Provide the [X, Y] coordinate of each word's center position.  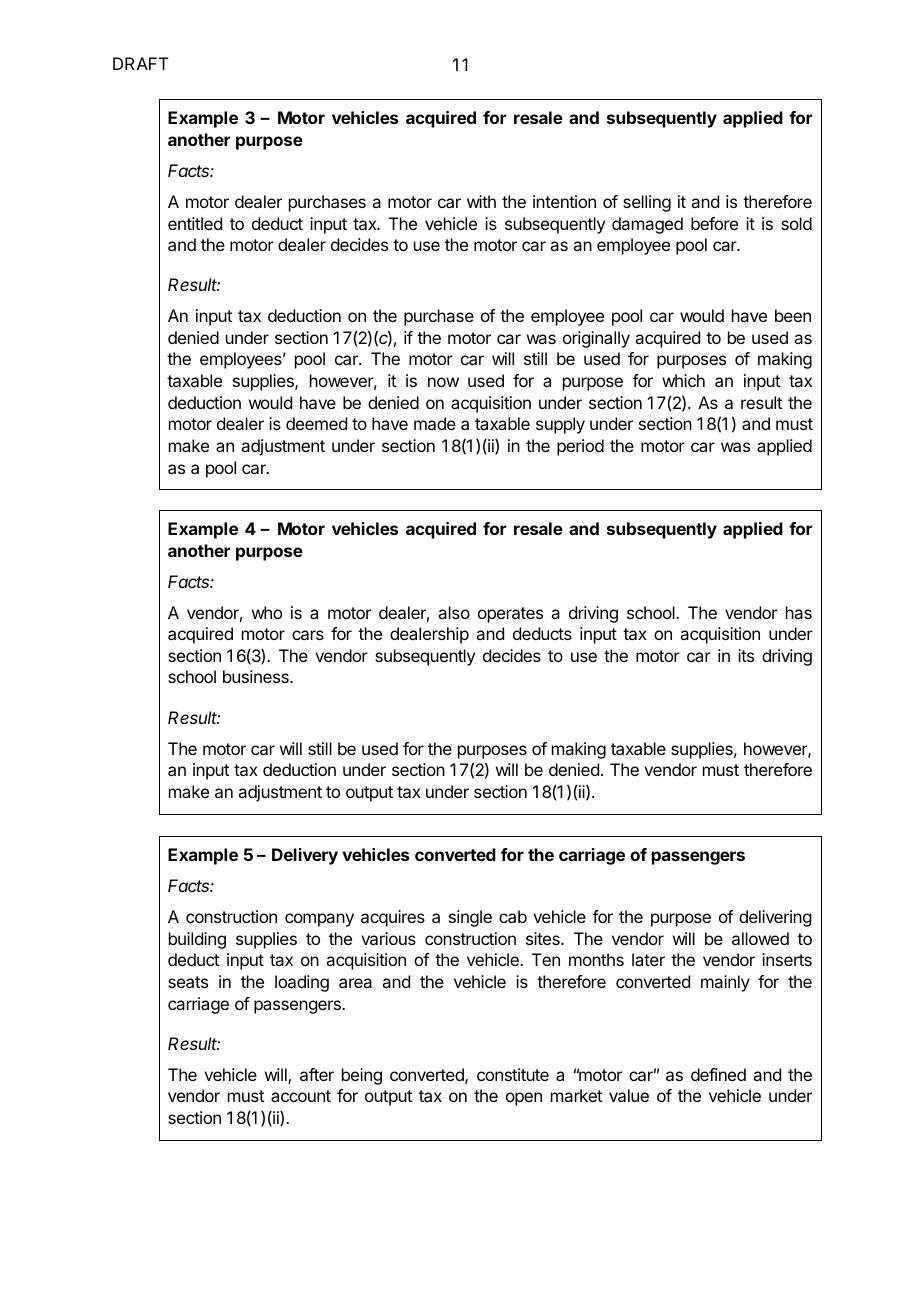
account [301, 1096]
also [454, 612]
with [481, 201]
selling [647, 203]
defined [718, 1074]
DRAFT [141, 63]
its [746, 655]
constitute [513, 1074]
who [267, 612]
